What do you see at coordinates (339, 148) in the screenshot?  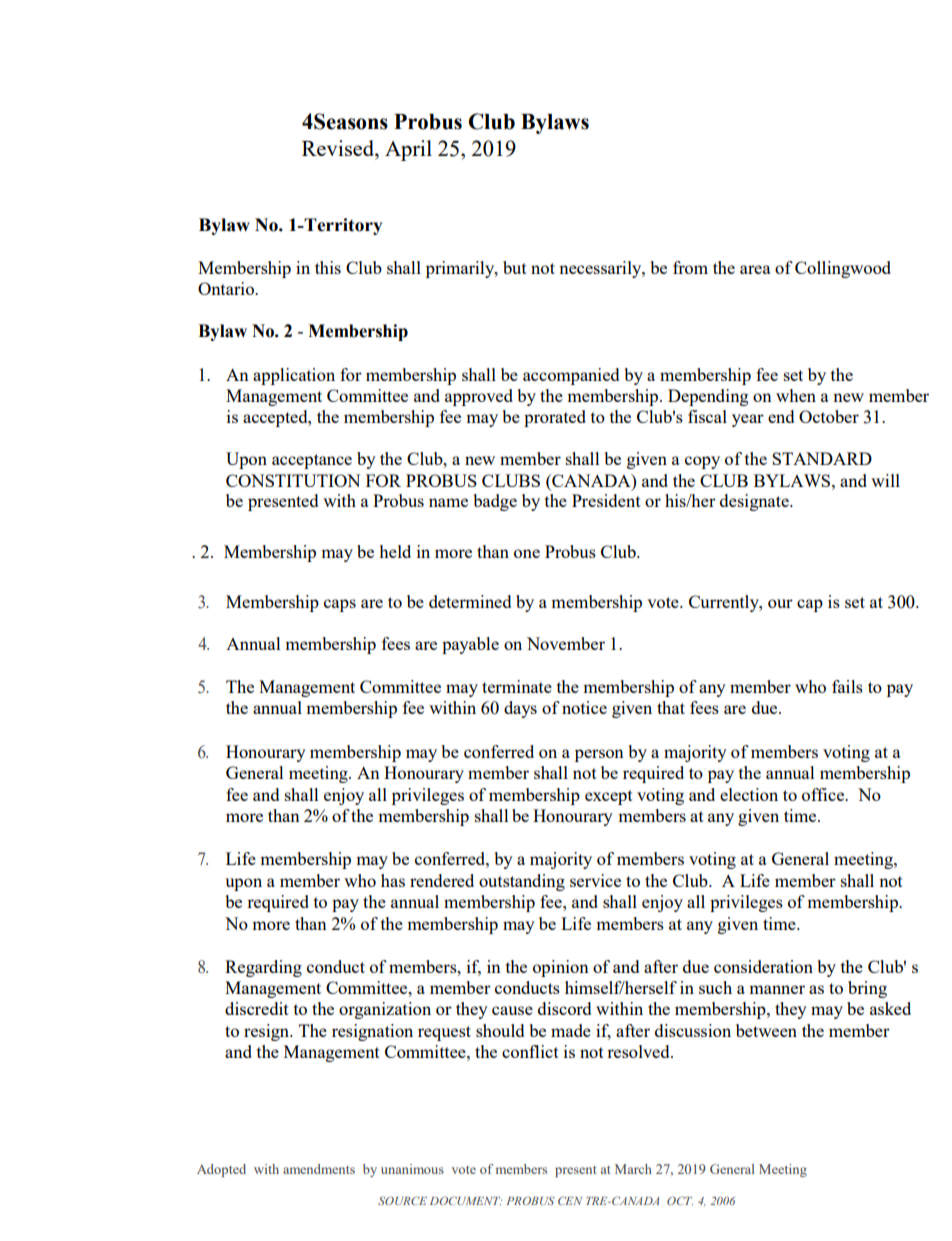 I see `Revised` at bounding box center [339, 148].
